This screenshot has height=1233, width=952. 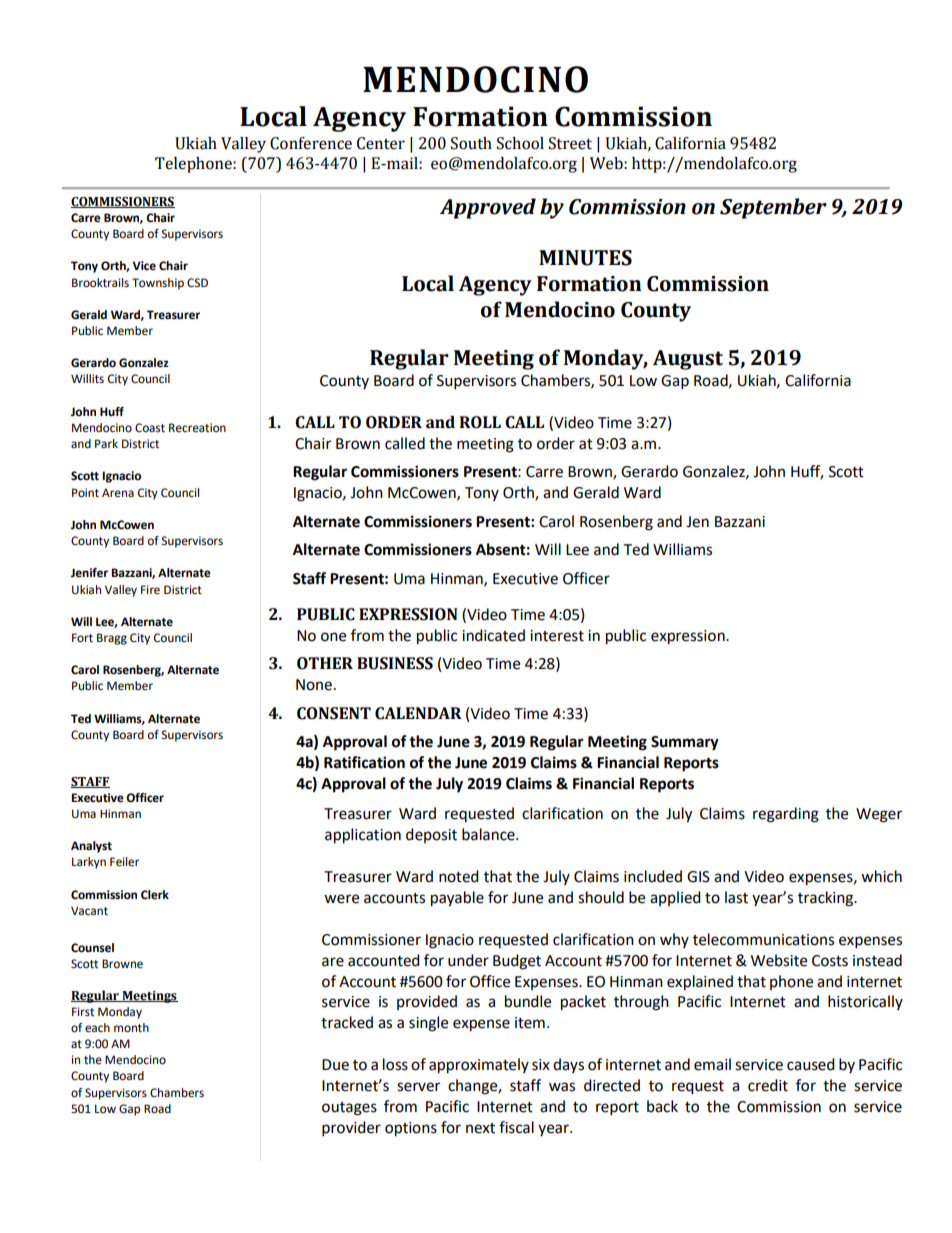 I want to click on Conference, so click(x=311, y=143).
